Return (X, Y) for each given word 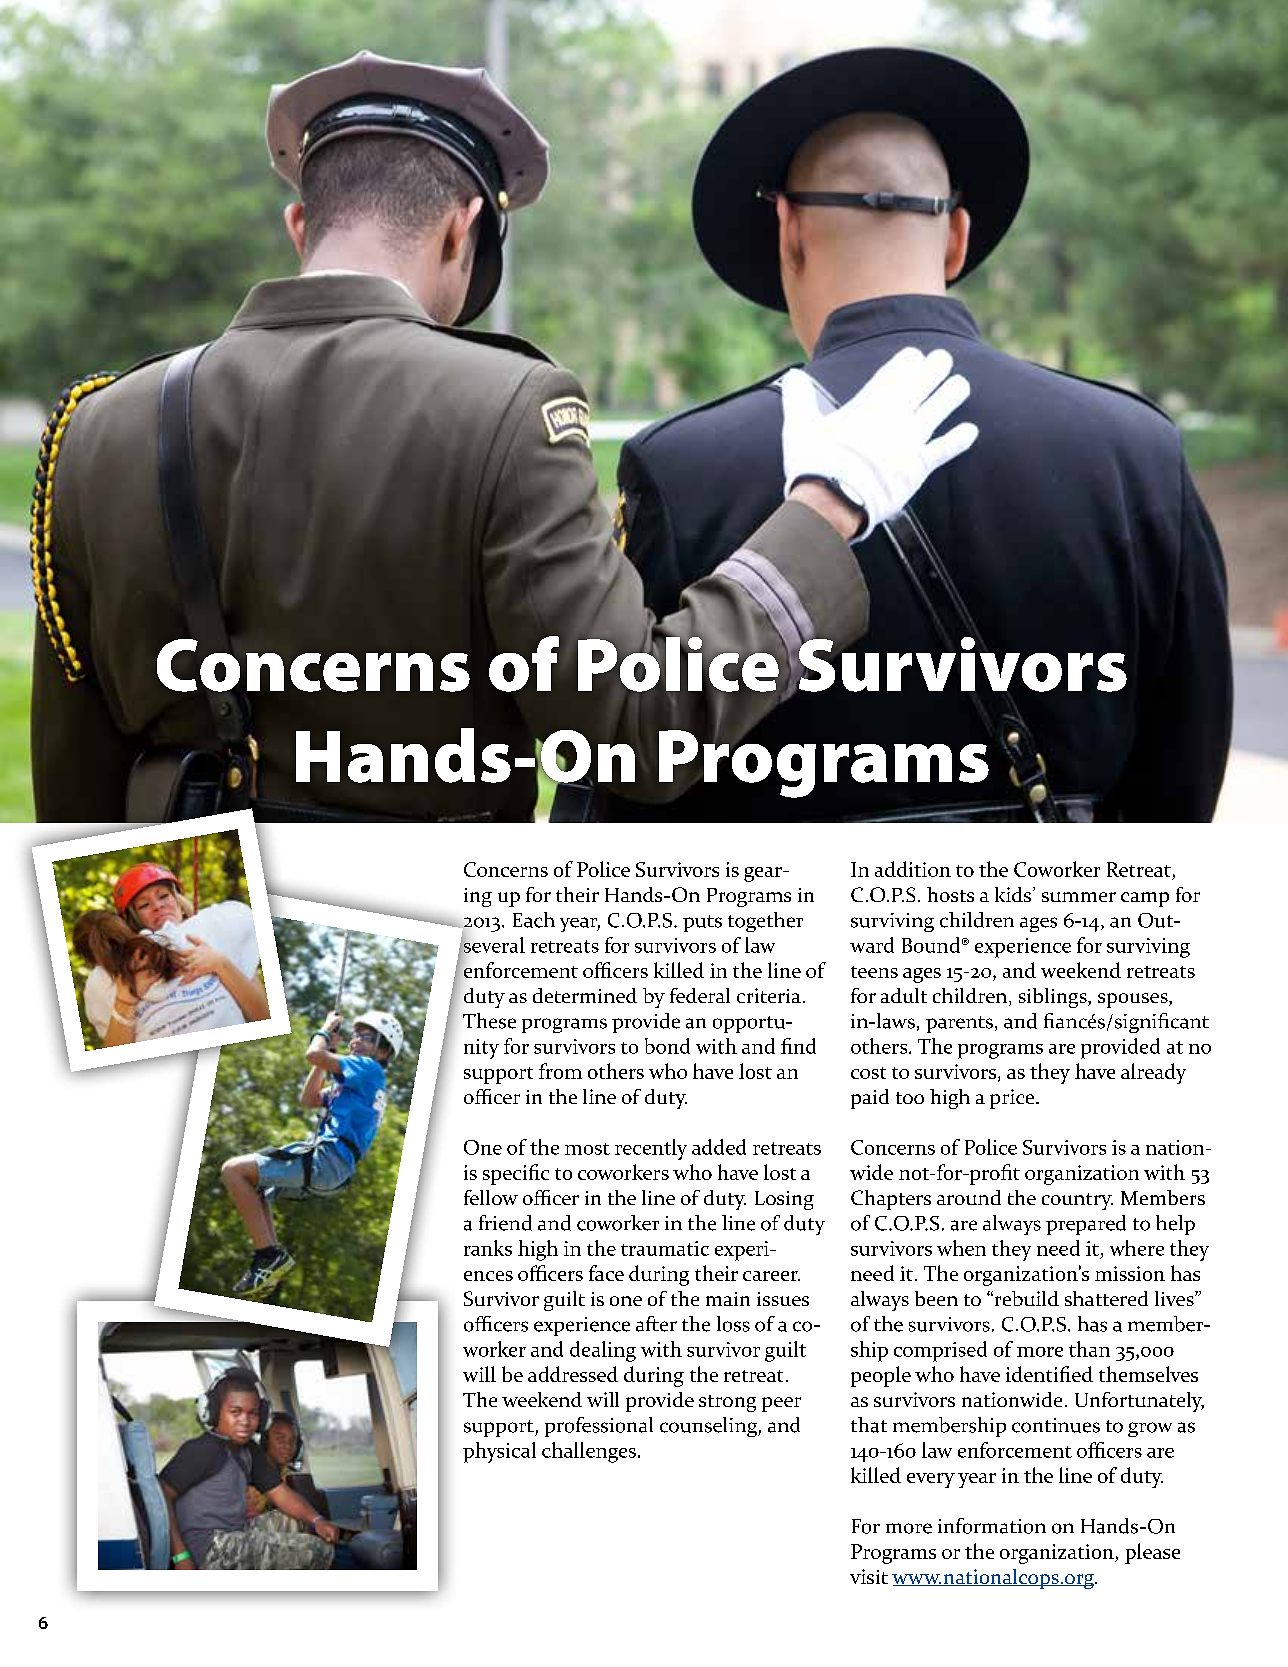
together (765, 922)
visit (869, 1576)
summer (1079, 897)
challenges (589, 1452)
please (1152, 1553)
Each (534, 920)
